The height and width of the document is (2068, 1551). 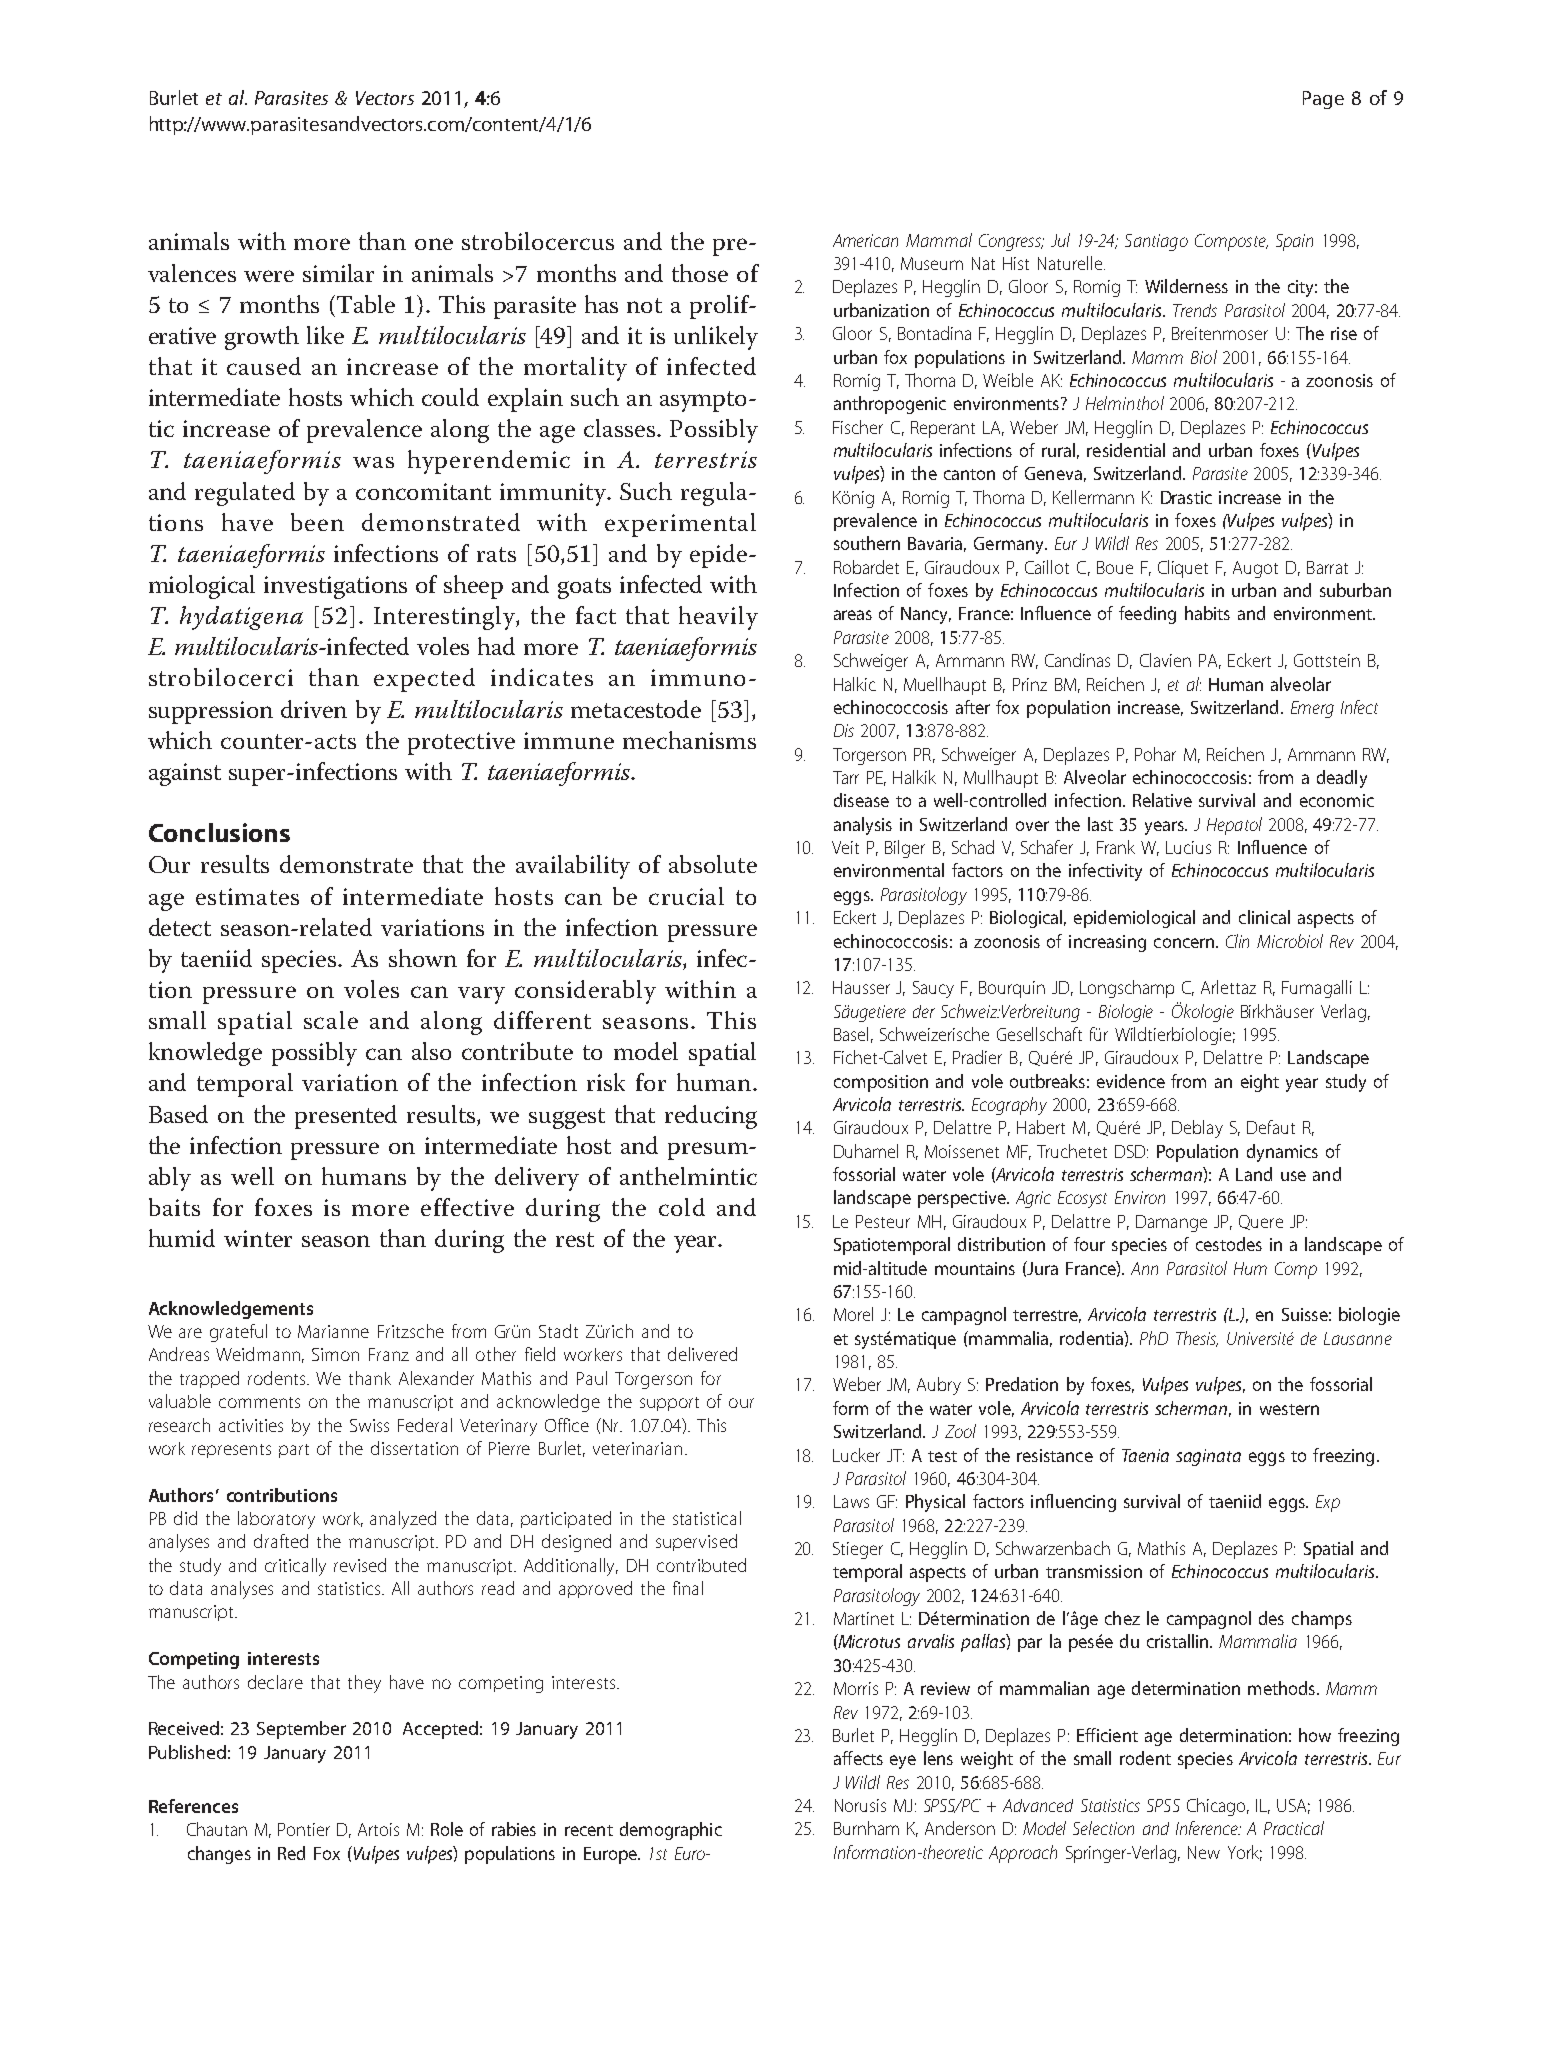 What do you see at coordinates (1186, 497) in the document?
I see `Drastic` at bounding box center [1186, 497].
